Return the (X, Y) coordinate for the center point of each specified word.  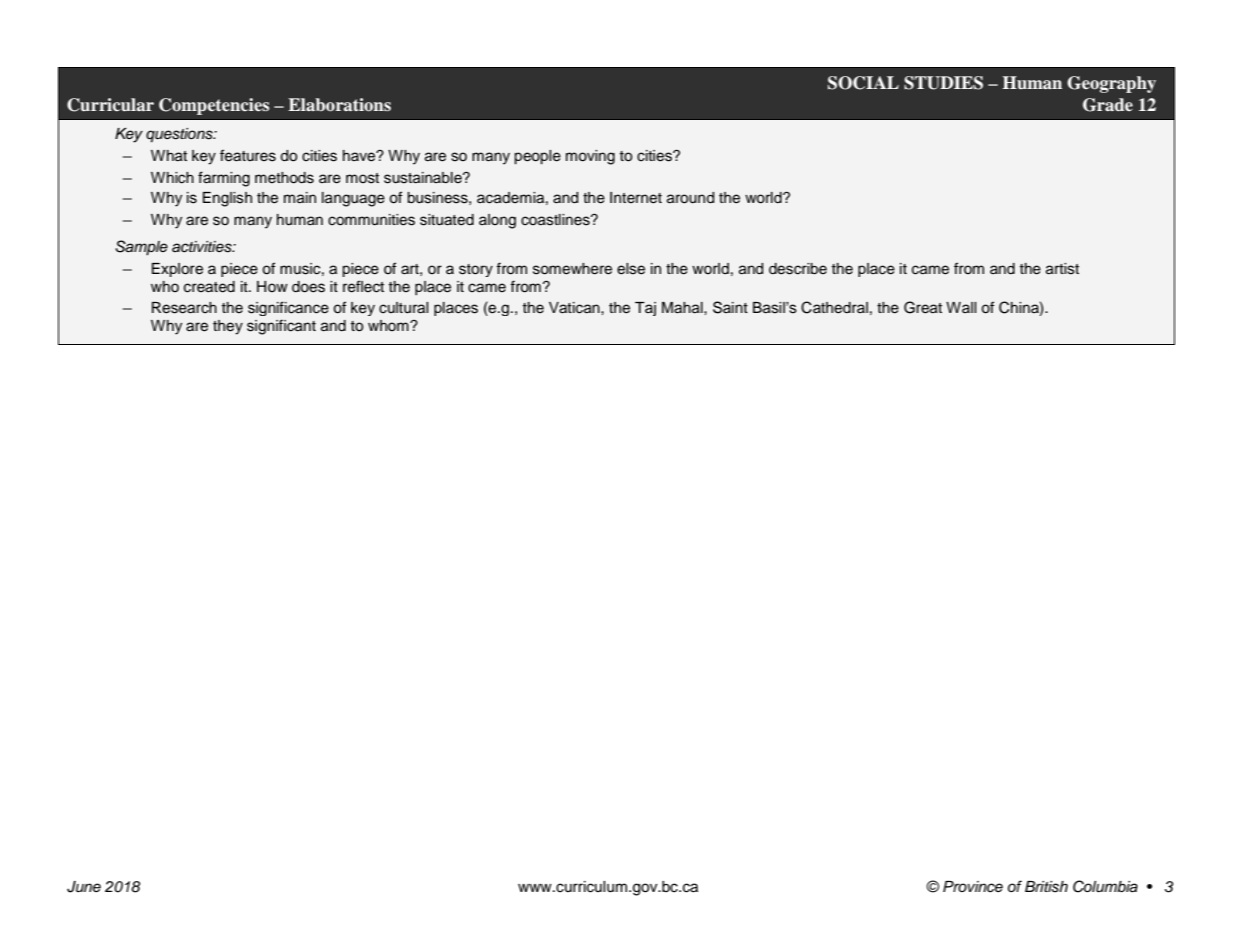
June (84, 887)
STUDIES (943, 83)
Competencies (214, 106)
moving (590, 157)
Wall (961, 307)
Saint (730, 307)
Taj (645, 309)
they (228, 327)
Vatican (575, 308)
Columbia (1105, 886)
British (1046, 887)
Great (923, 307)
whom (389, 325)
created (209, 287)
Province (973, 887)
